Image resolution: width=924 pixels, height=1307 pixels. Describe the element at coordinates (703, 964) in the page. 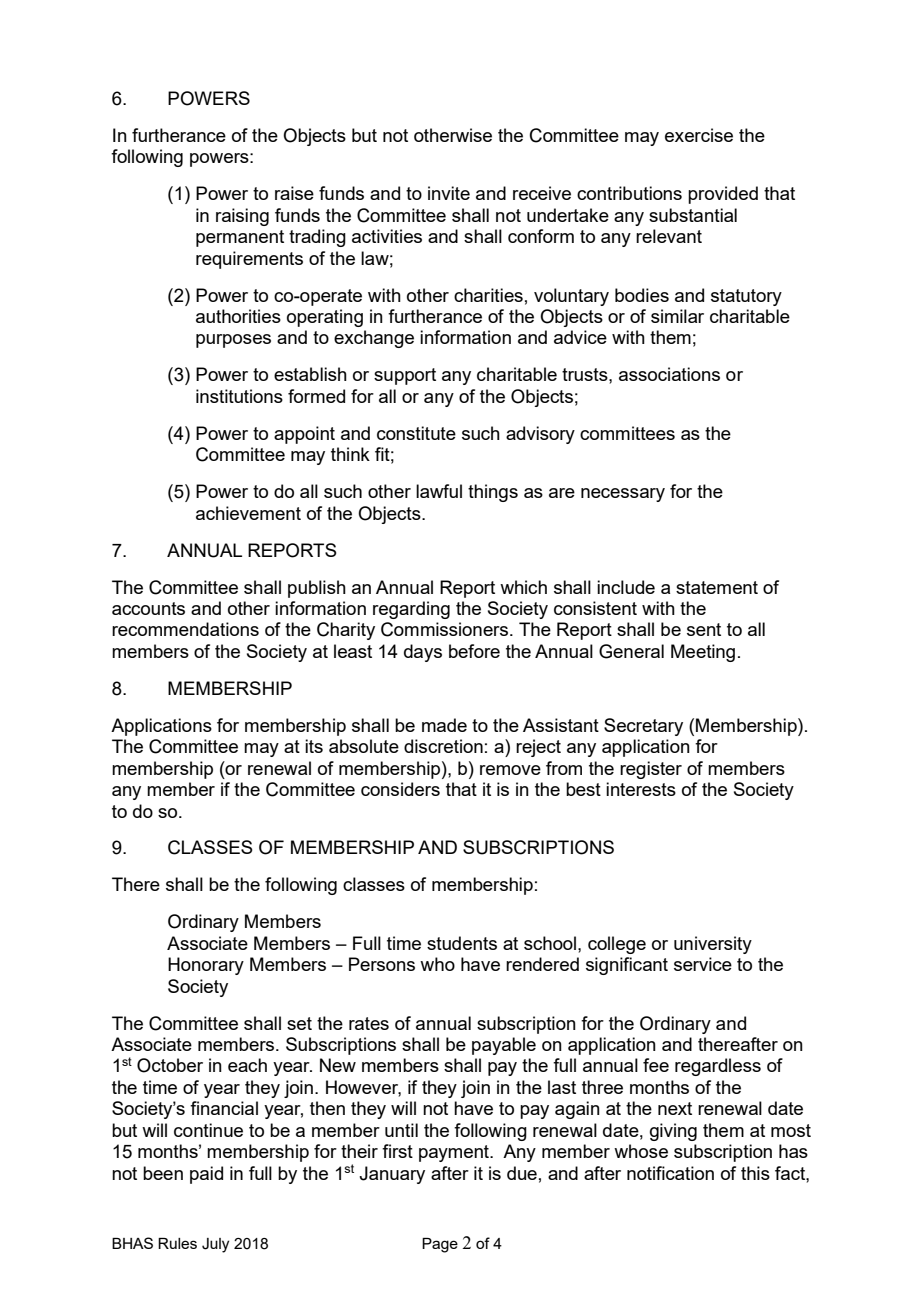

I see `service` at that location.
